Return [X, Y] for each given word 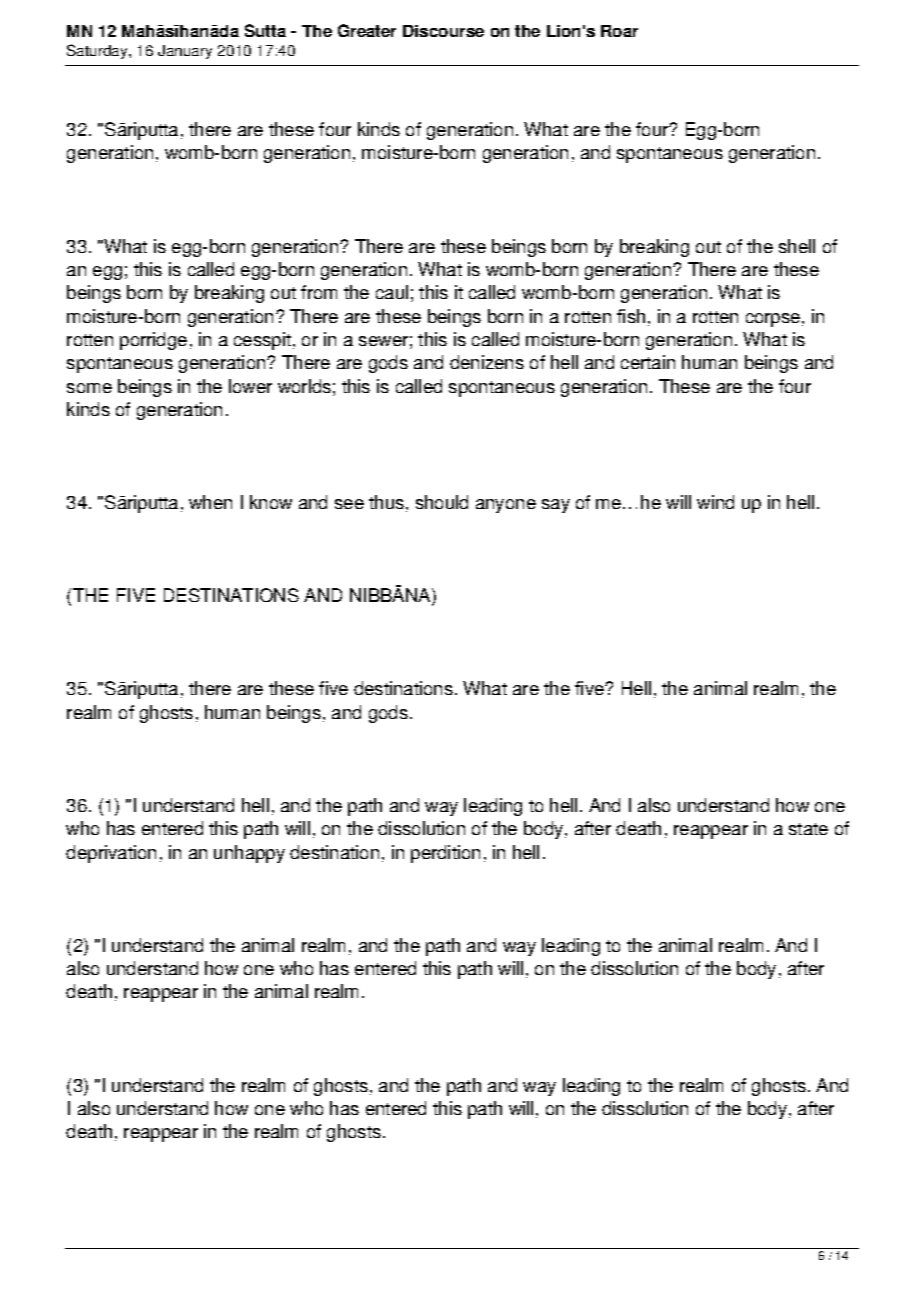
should [442, 502]
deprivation [111, 854]
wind [715, 502]
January [185, 52]
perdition [445, 854]
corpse [773, 320]
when [210, 502]
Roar [619, 31]
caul [392, 292]
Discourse [443, 31]
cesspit [262, 341]
